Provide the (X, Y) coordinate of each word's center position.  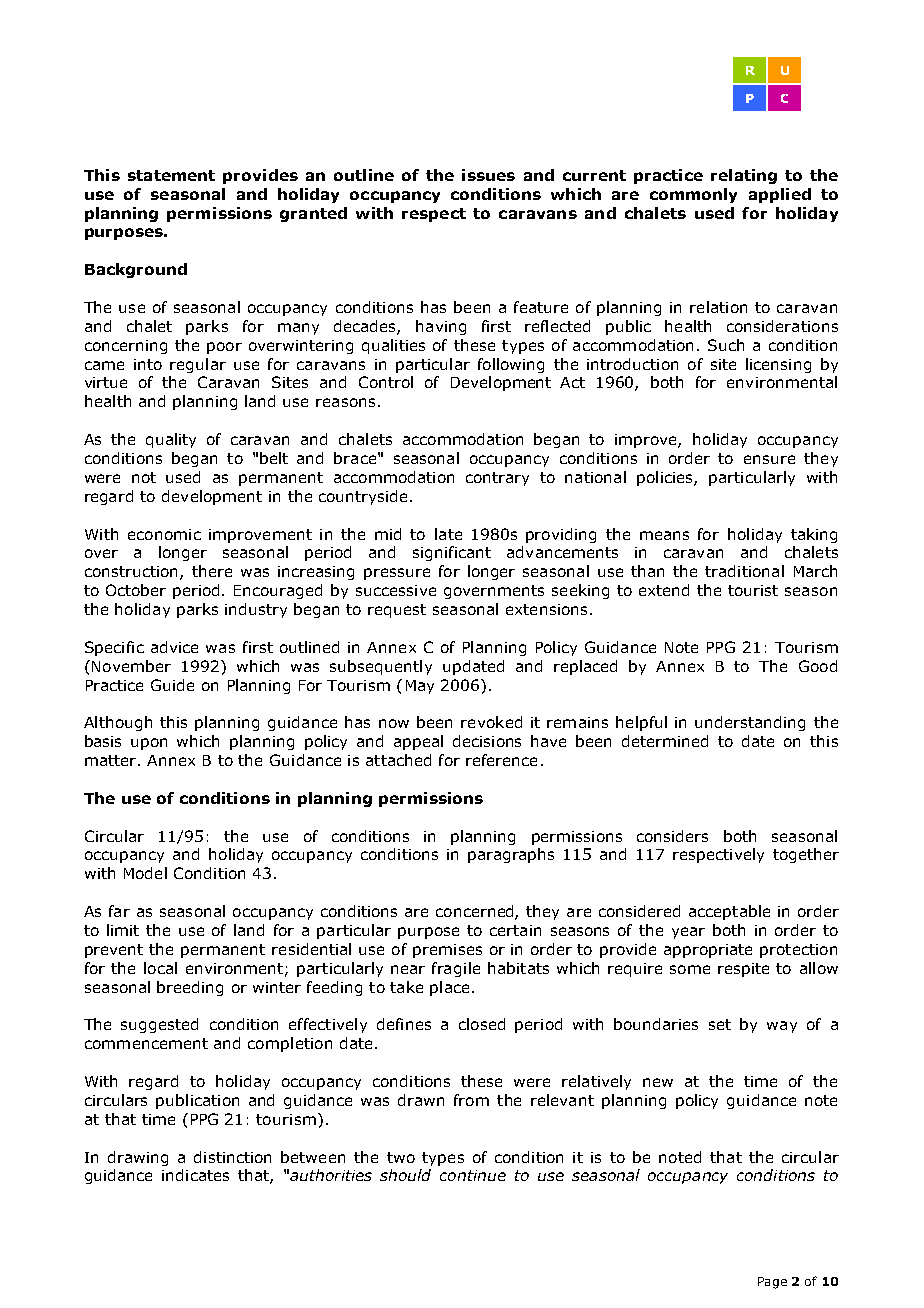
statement (171, 175)
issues (488, 175)
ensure (769, 459)
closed (482, 1024)
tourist (753, 590)
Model (145, 873)
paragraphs (511, 855)
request (397, 611)
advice (174, 647)
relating (744, 176)
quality (171, 440)
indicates (195, 1175)
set (720, 1024)
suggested (159, 1025)
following (511, 365)
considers (672, 836)
